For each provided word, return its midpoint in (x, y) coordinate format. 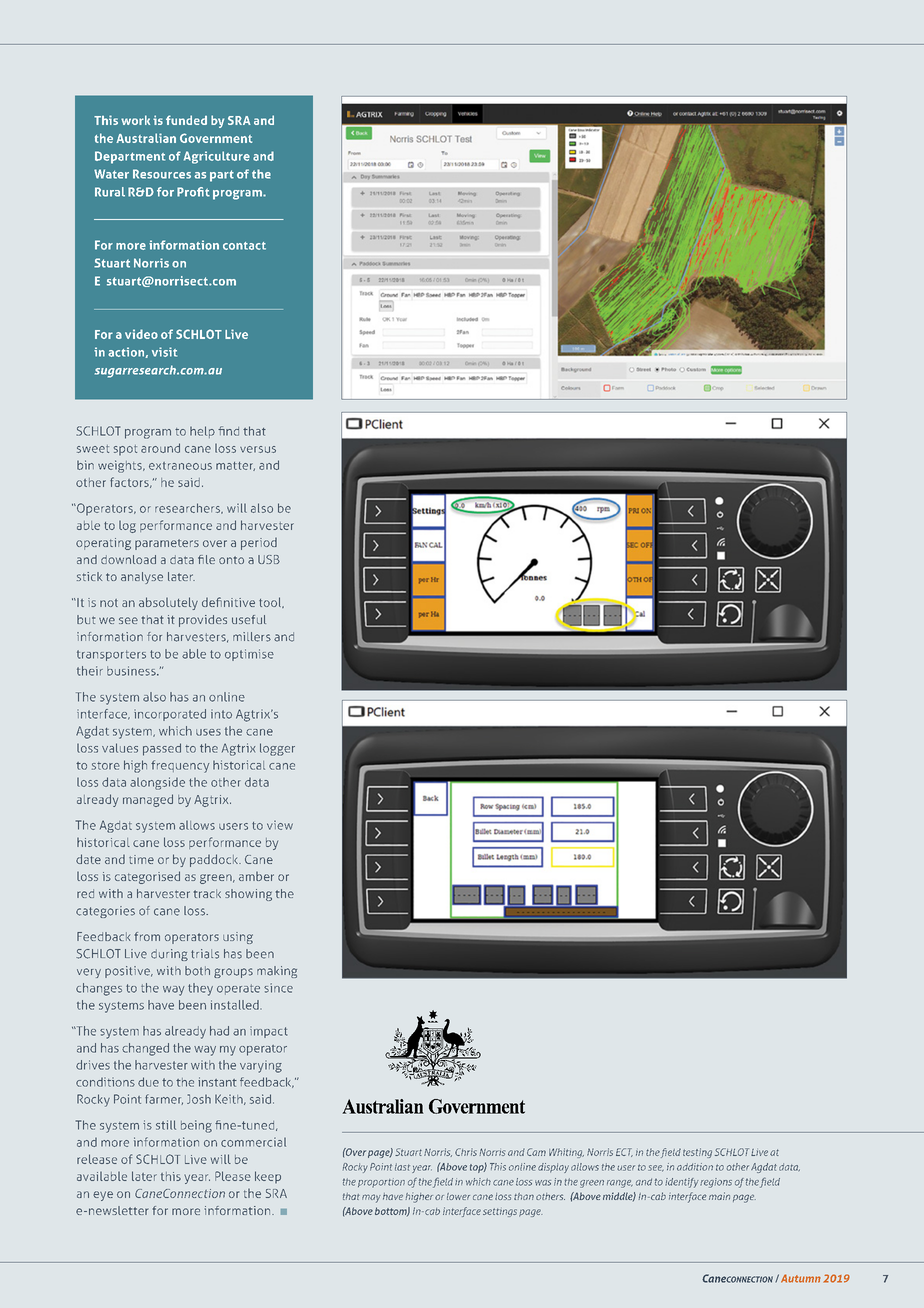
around (160, 448)
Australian (146, 138)
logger (277, 749)
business (132, 671)
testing (697, 1153)
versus (258, 449)
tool (271, 602)
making (277, 972)
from (147, 936)
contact (244, 246)
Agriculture (217, 157)
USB (269, 559)
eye (103, 1196)
